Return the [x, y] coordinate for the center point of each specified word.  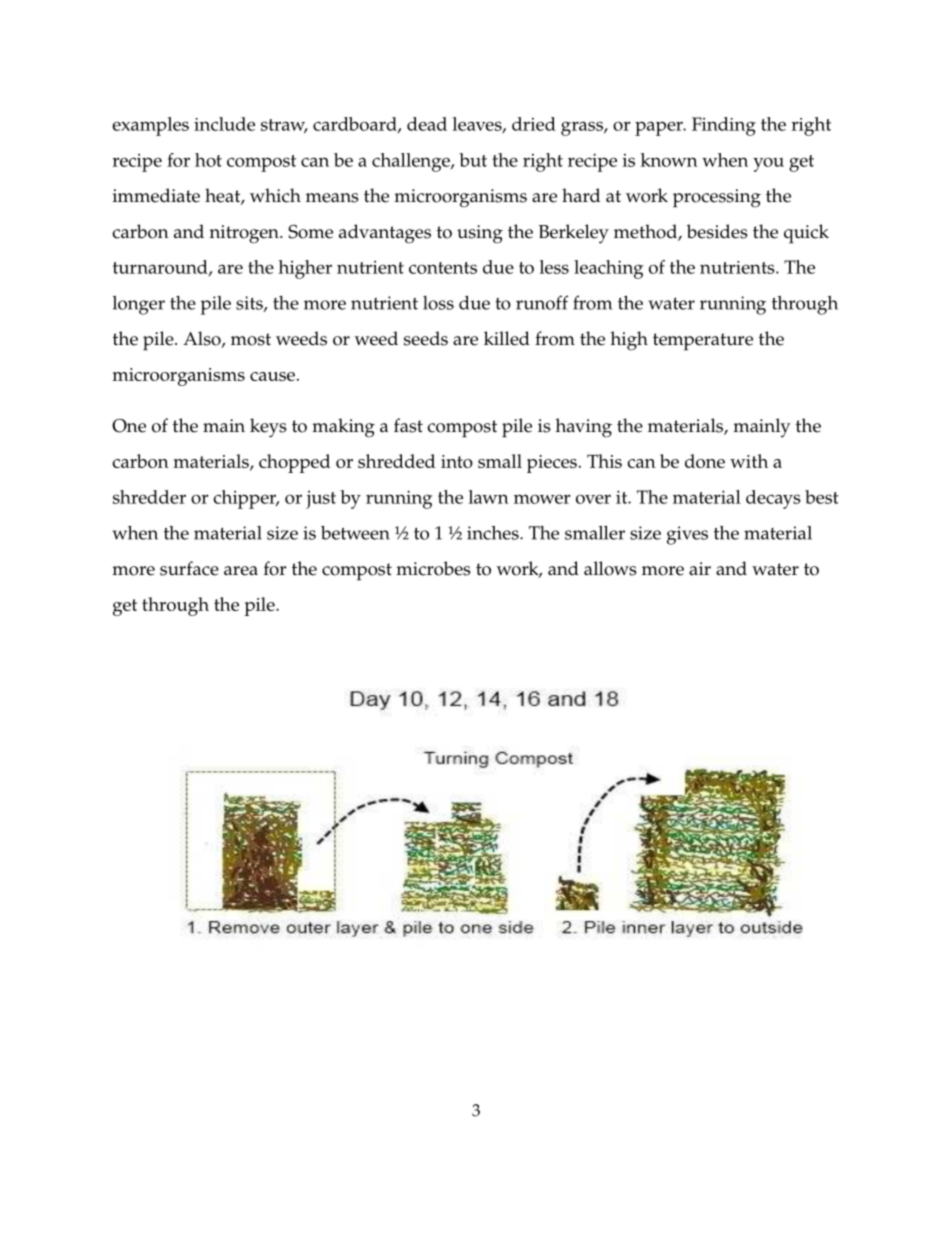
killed [507, 338]
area [241, 571]
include [224, 124]
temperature [703, 342]
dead [427, 124]
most [251, 339]
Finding [724, 126]
